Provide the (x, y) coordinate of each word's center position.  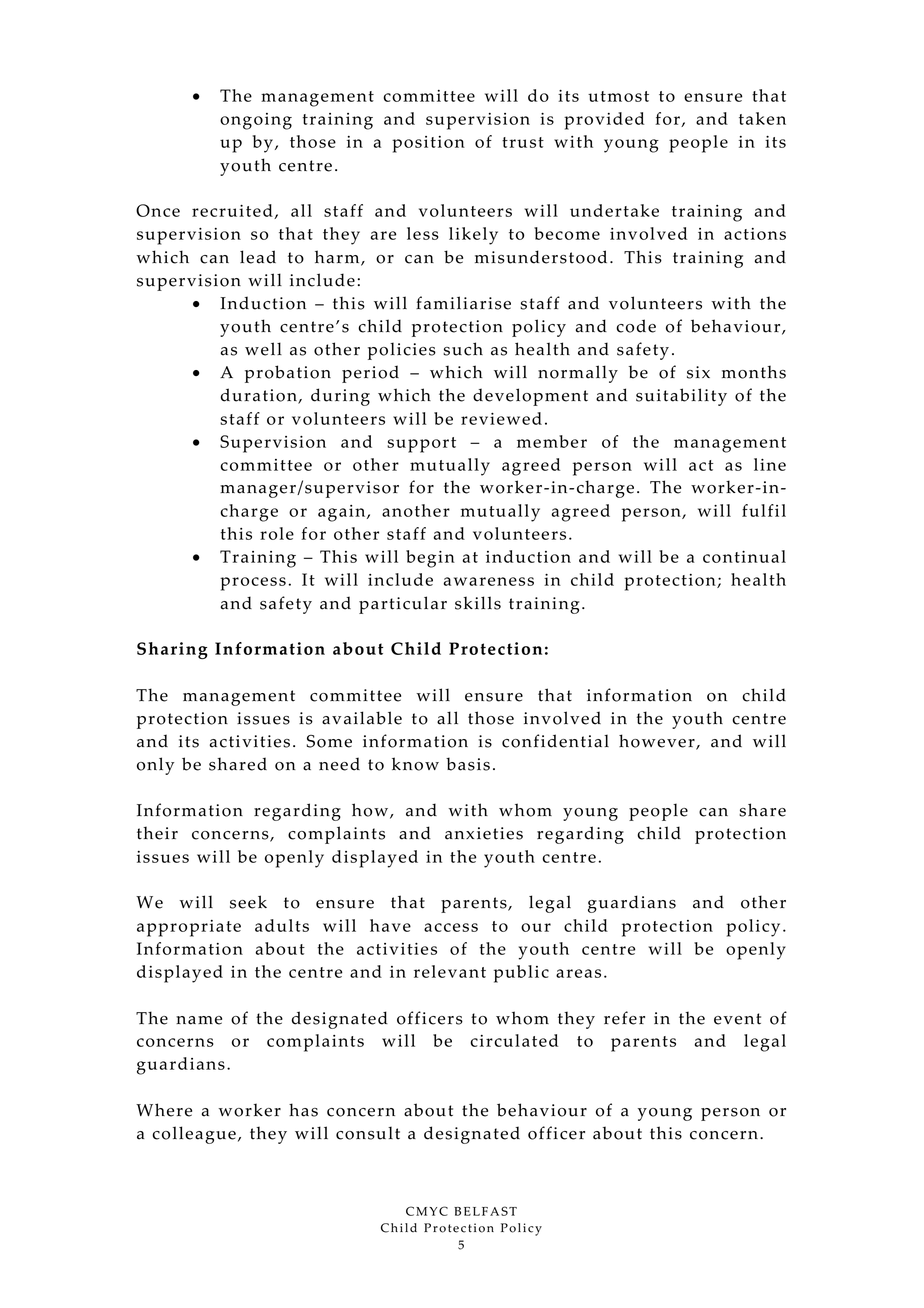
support (421, 445)
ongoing (256, 121)
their (157, 833)
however (658, 742)
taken (762, 118)
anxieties (484, 833)
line (770, 464)
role (277, 533)
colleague (194, 1135)
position (428, 144)
